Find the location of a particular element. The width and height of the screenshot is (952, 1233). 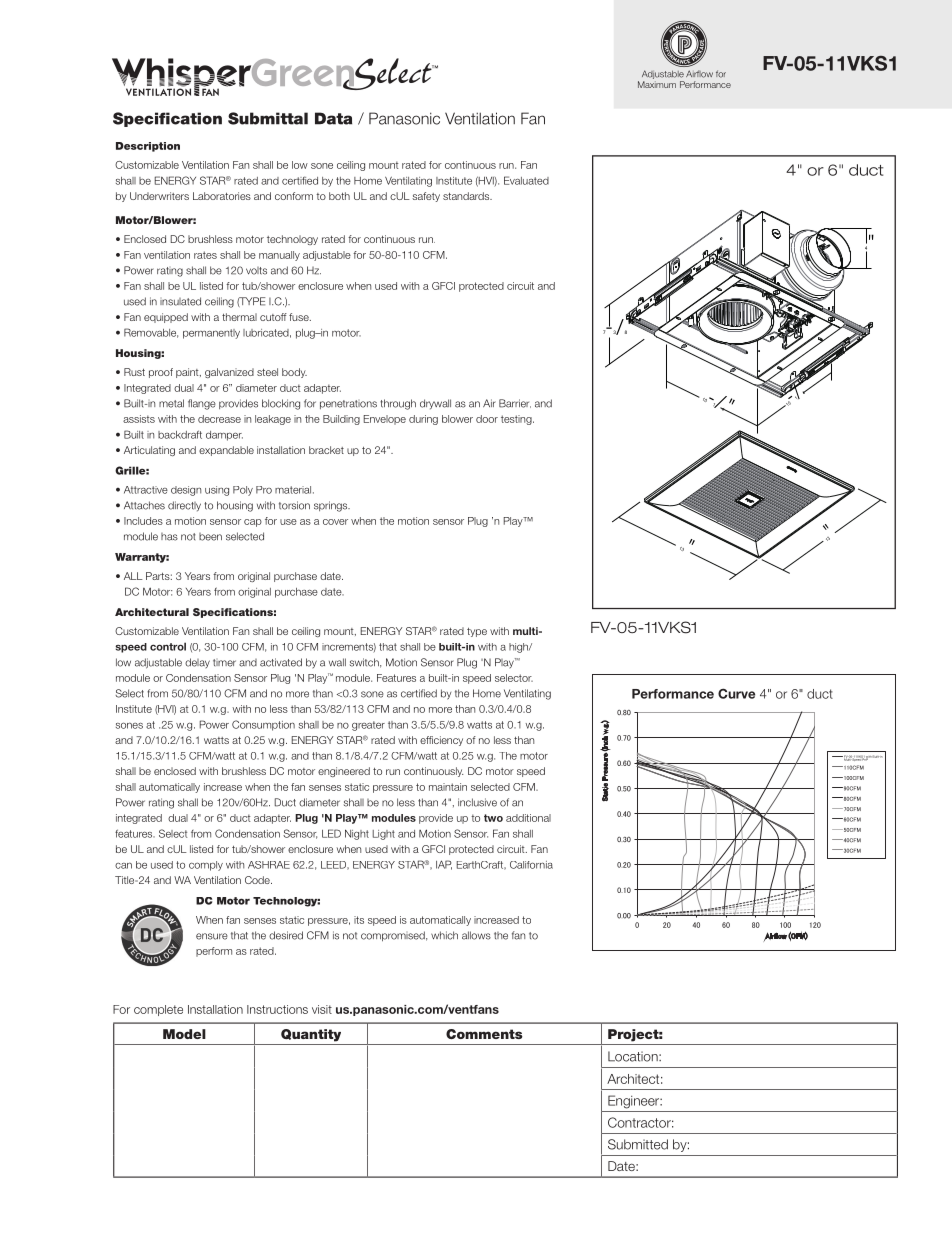

Maximum is located at coordinates (657, 84).
